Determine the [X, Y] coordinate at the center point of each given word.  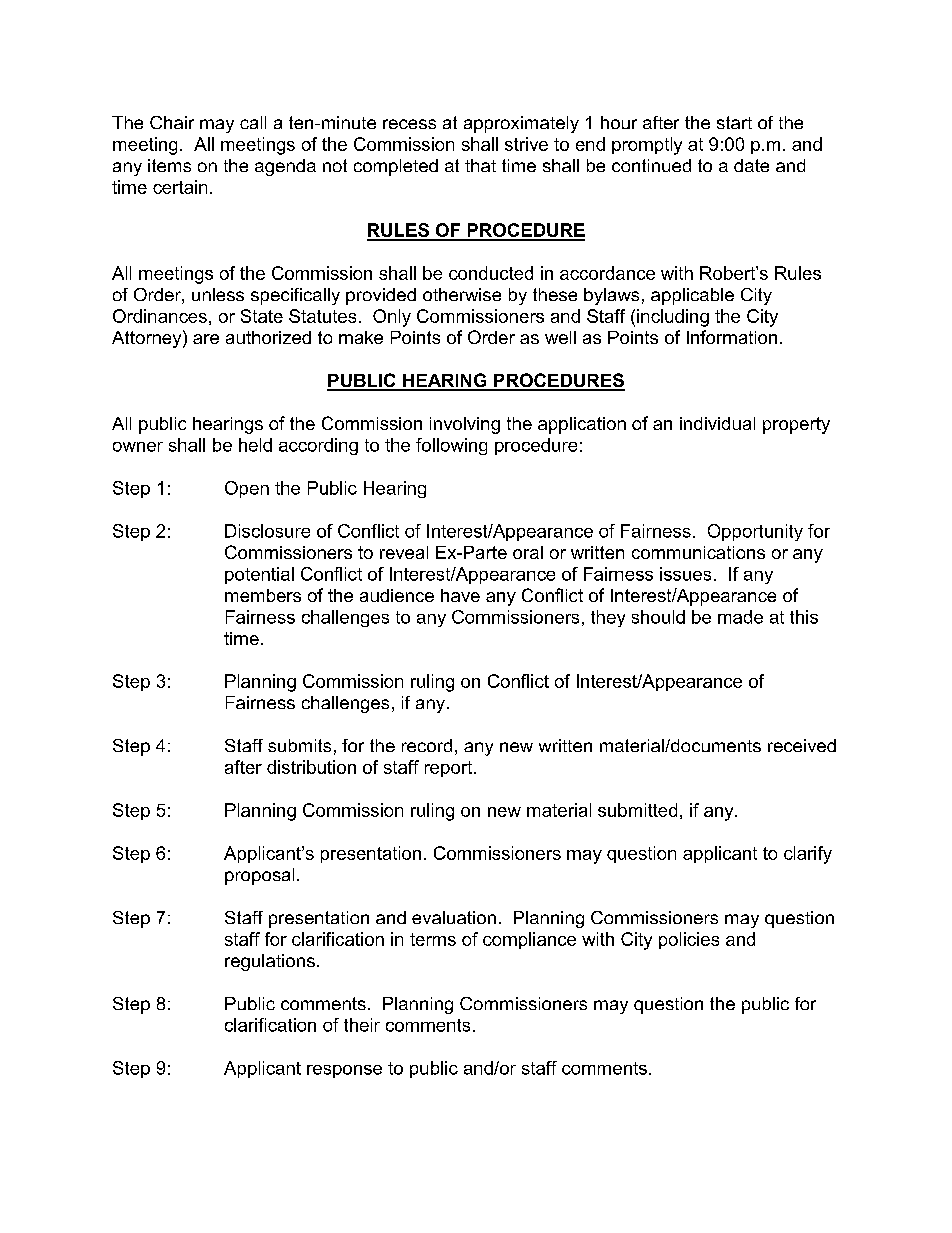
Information [732, 337]
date [751, 165]
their [362, 1025]
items [169, 165]
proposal [259, 876]
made [740, 617]
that [480, 165]
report [450, 769]
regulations [270, 962]
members [263, 595]
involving [465, 425]
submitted [637, 810]
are [206, 339]
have [460, 595]
